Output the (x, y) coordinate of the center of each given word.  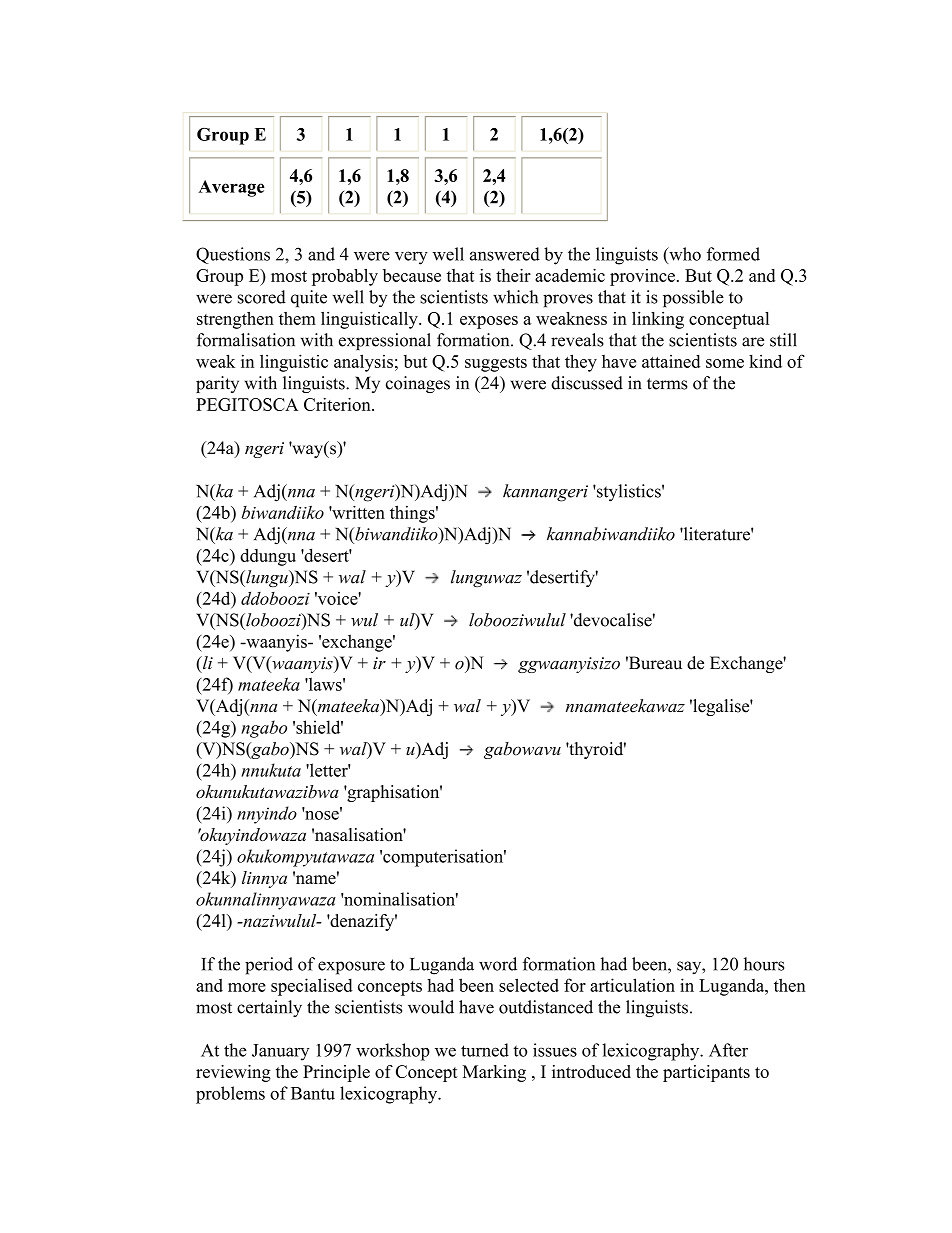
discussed (587, 383)
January (280, 1052)
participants (706, 1073)
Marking (494, 1073)
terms (667, 384)
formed (733, 254)
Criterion (338, 404)
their (513, 275)
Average (231, 188)
